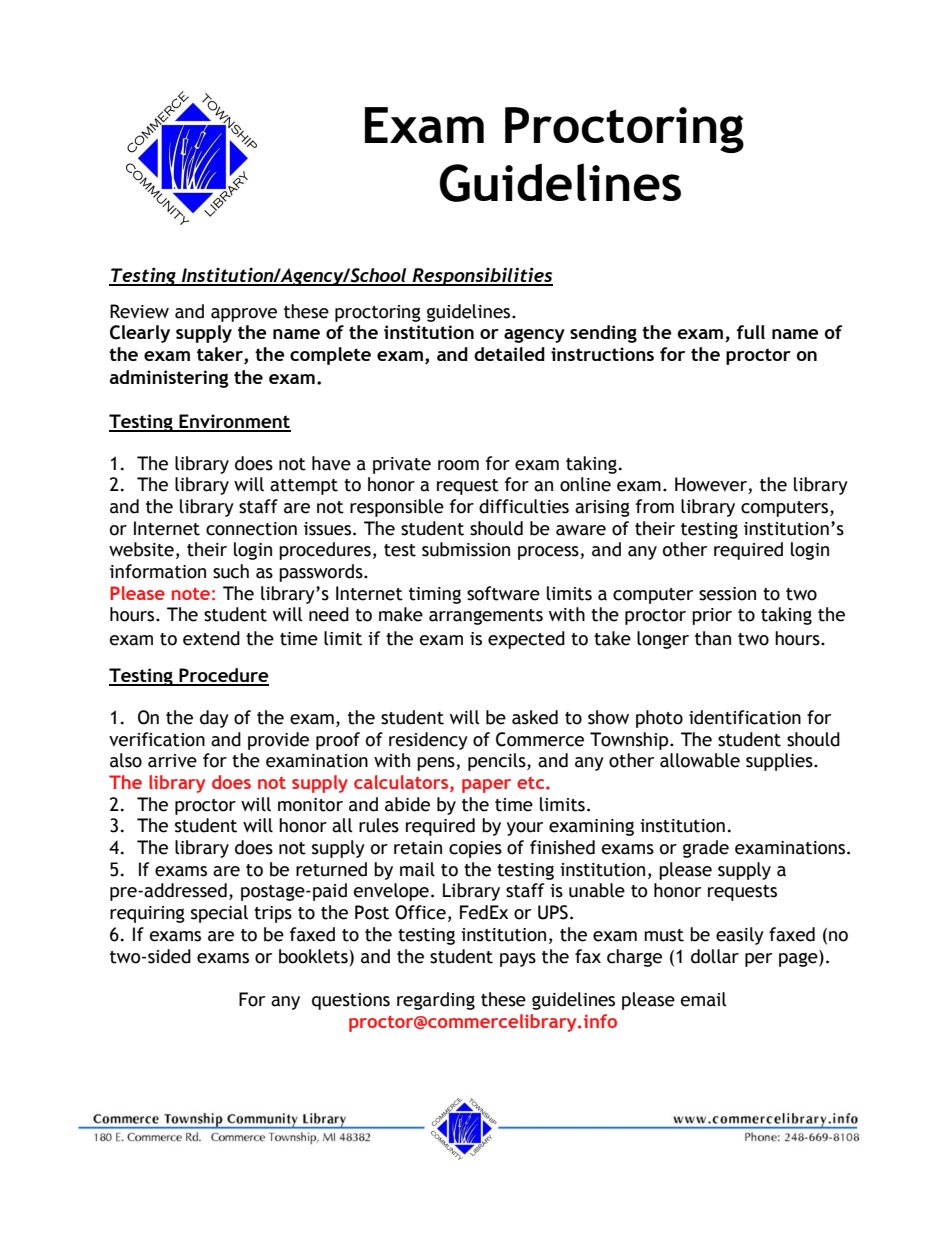 The width and height of the document is (952, 1233). I want to click on day, so click(214, 719).
